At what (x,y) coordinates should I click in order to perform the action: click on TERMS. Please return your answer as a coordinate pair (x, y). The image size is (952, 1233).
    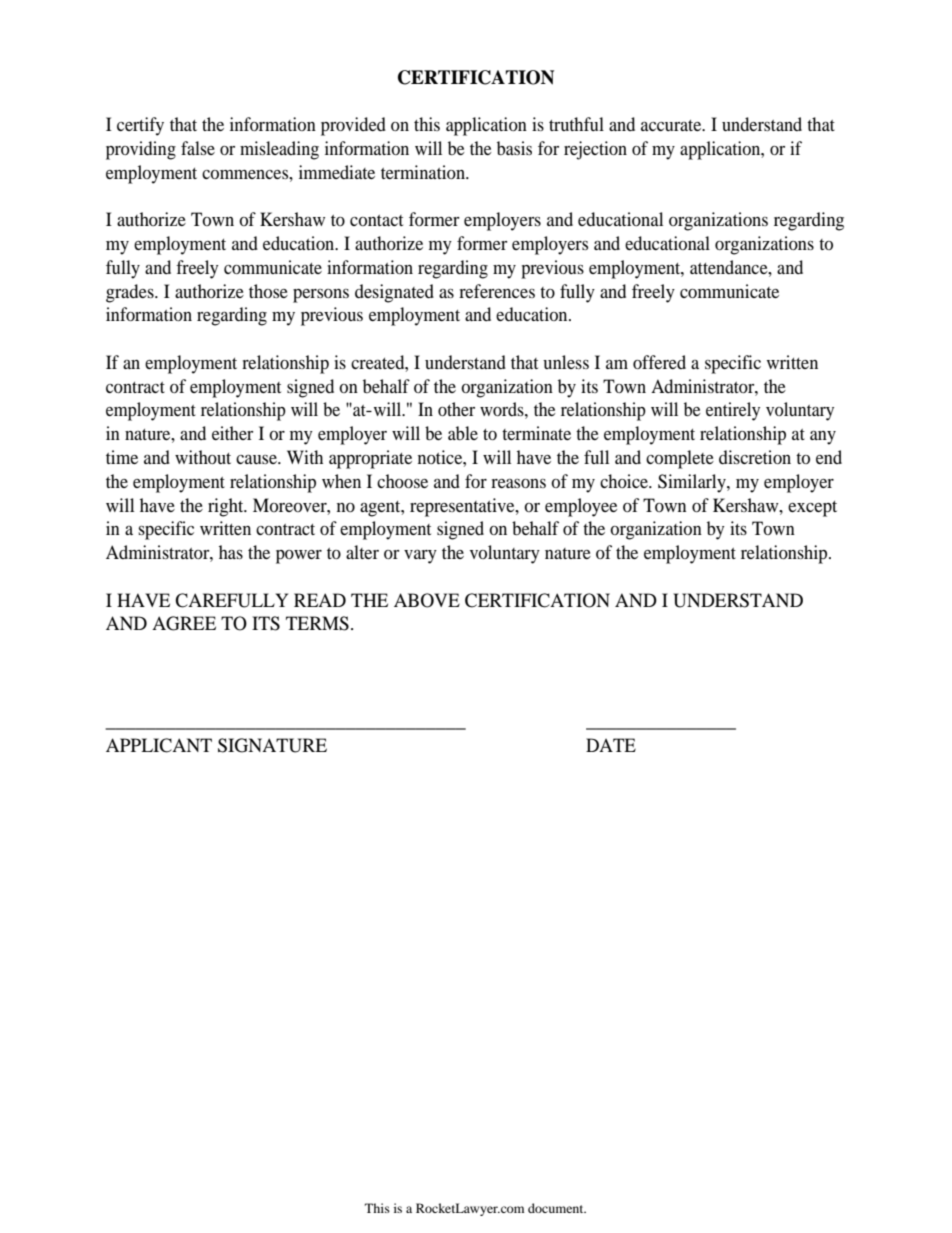
    Looking at the image, I should click on (317, 623).
